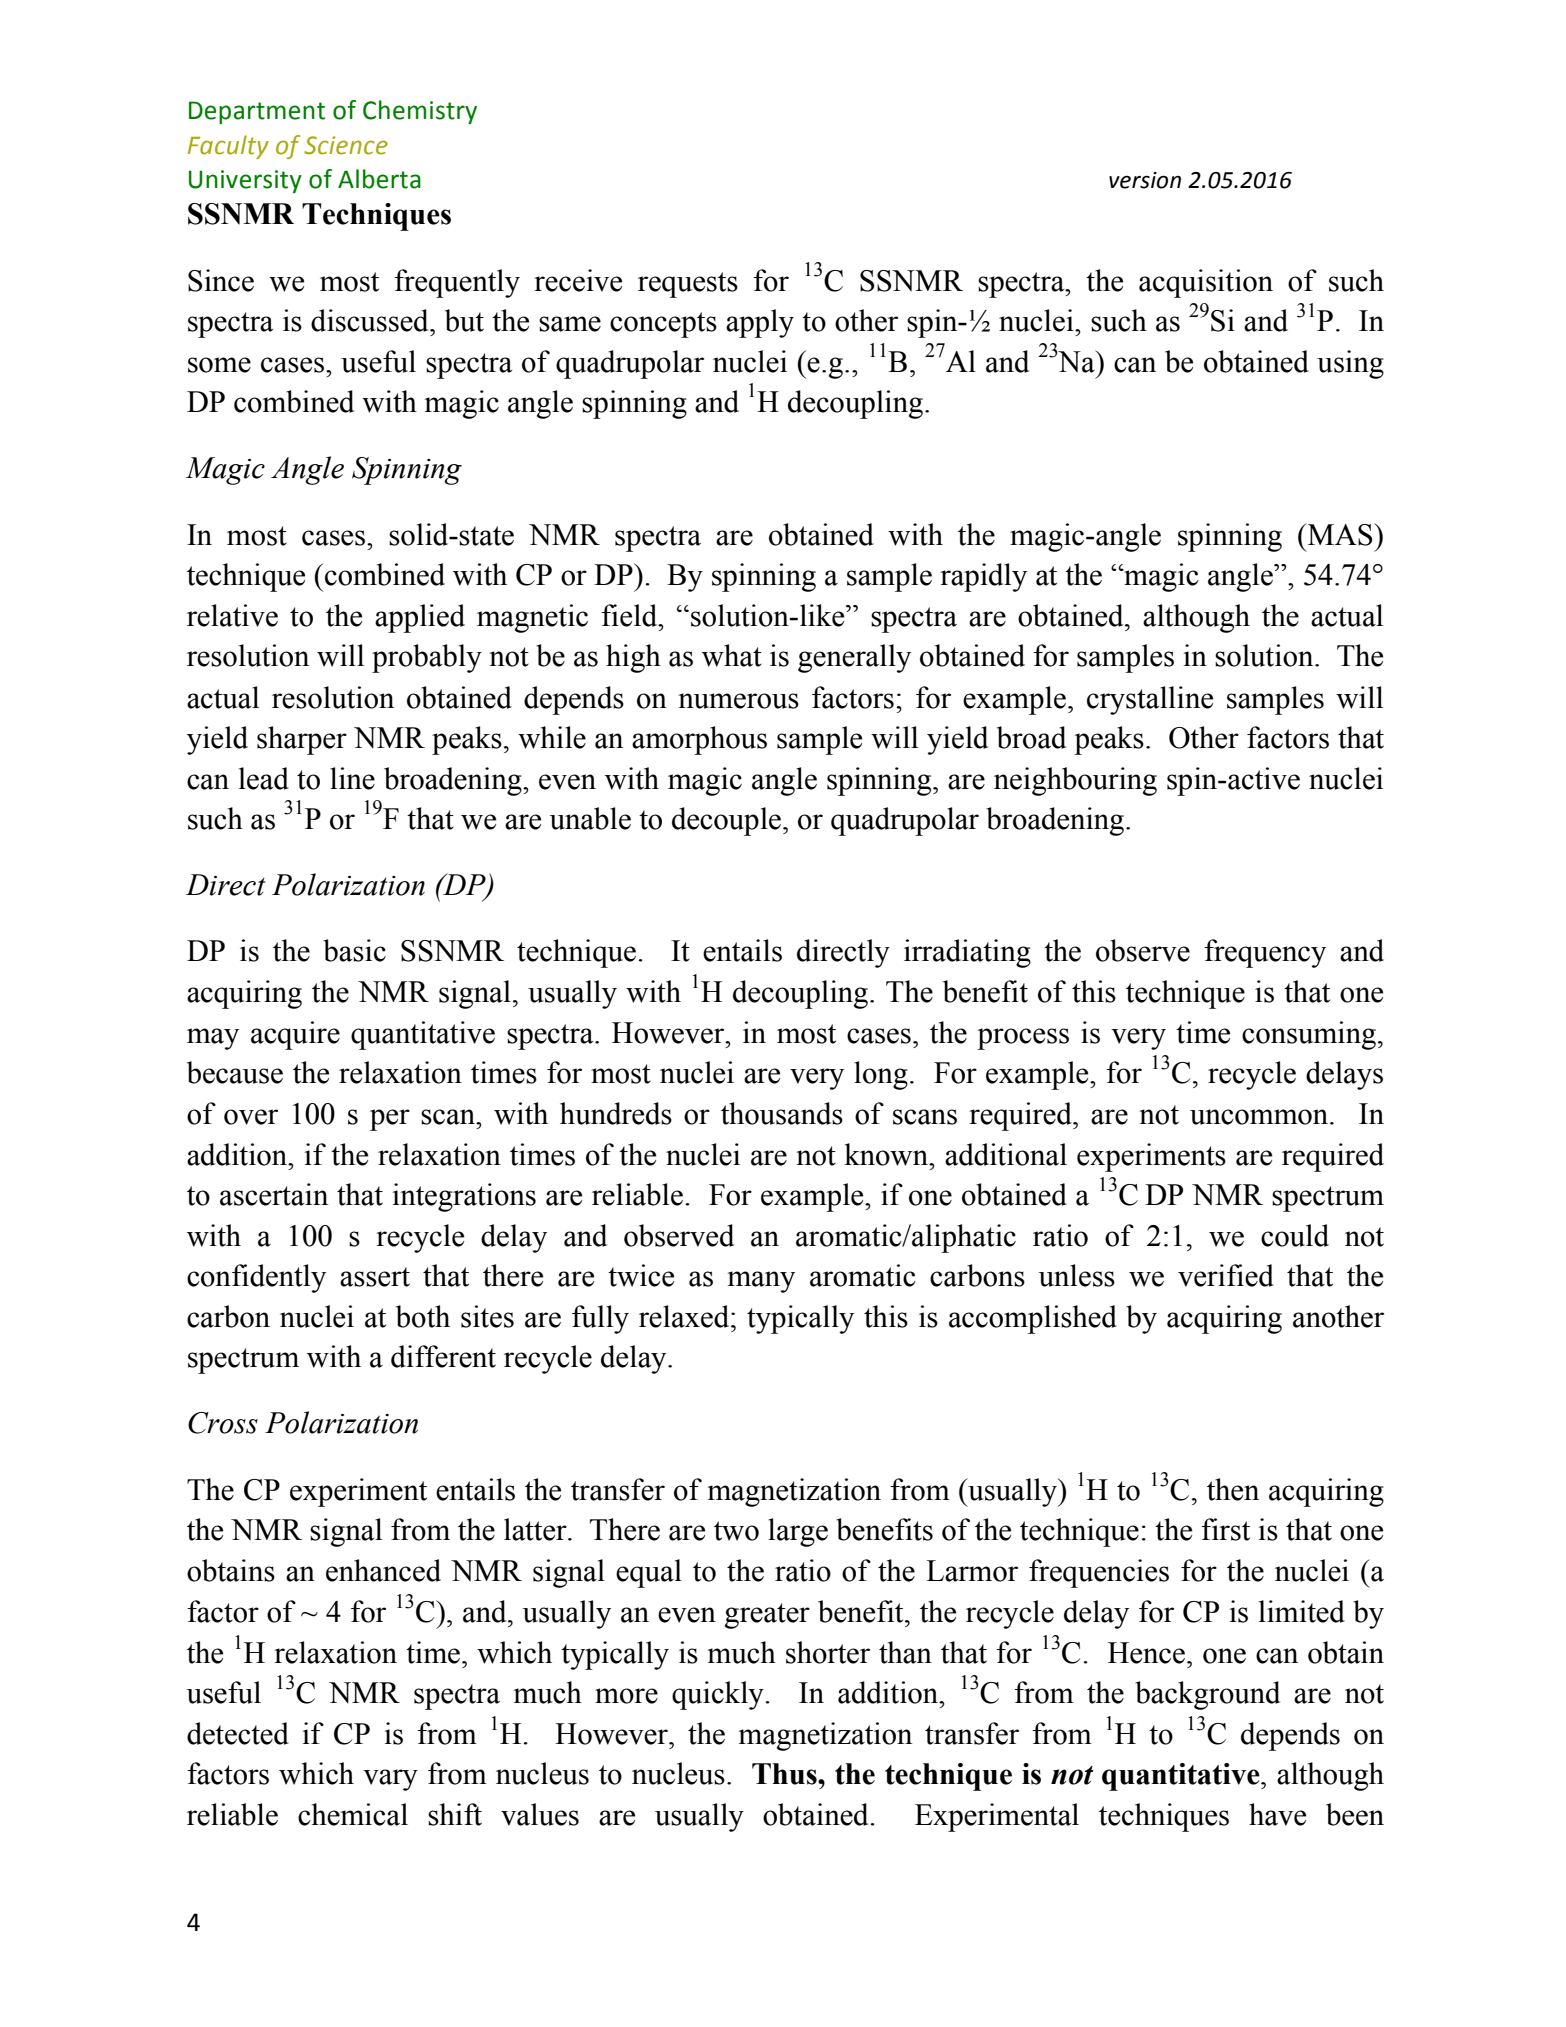 This document has width=1566, height=2027. Describe the element at coordinates (354, 950) in the document. I see `basic` at that location.
